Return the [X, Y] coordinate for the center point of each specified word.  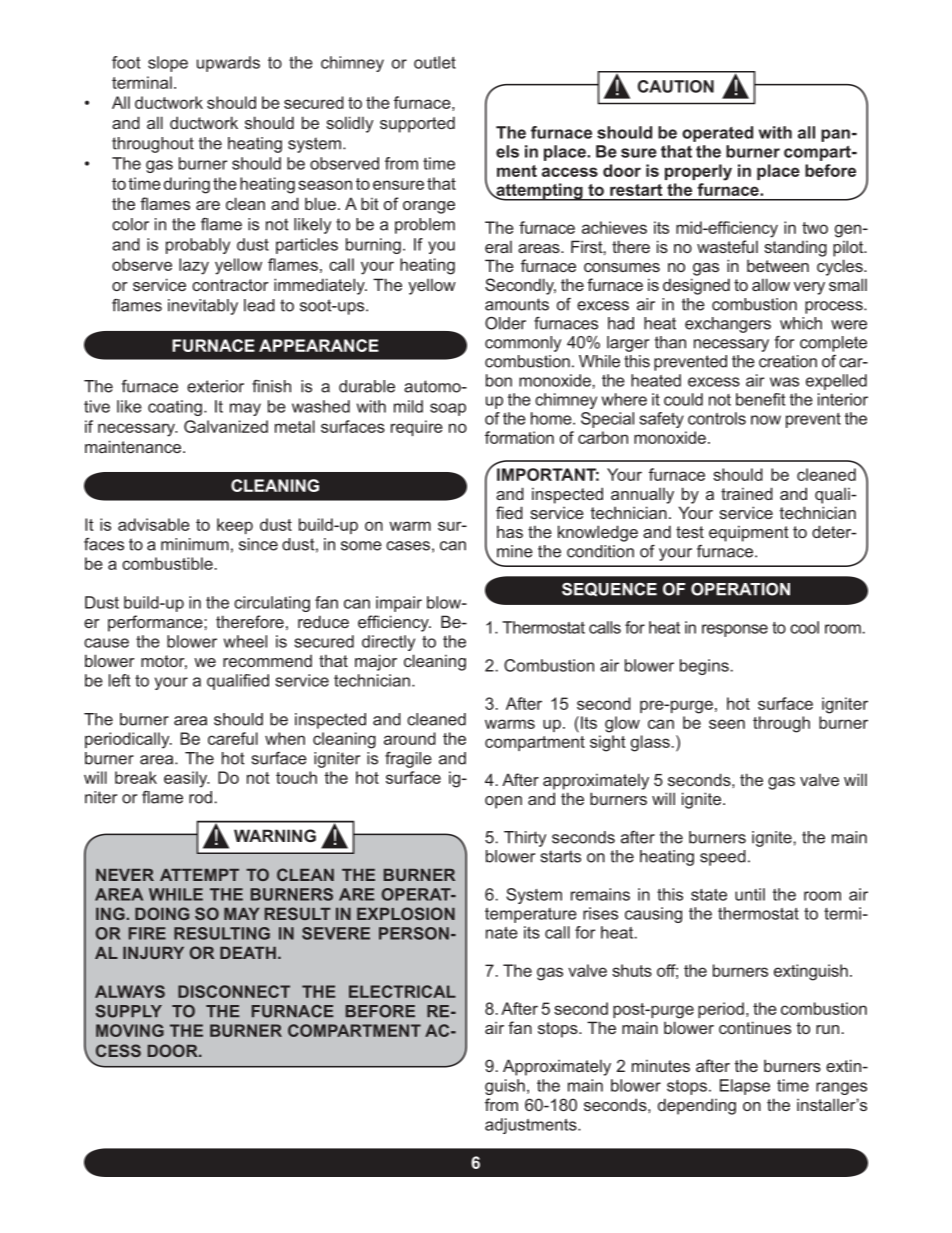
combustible [167, 563]
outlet [435, 62]
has [510, 531]
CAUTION [676, 86]
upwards [228, 64]
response [735, 630]
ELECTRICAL [402, 991]
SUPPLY [129, 1011]
